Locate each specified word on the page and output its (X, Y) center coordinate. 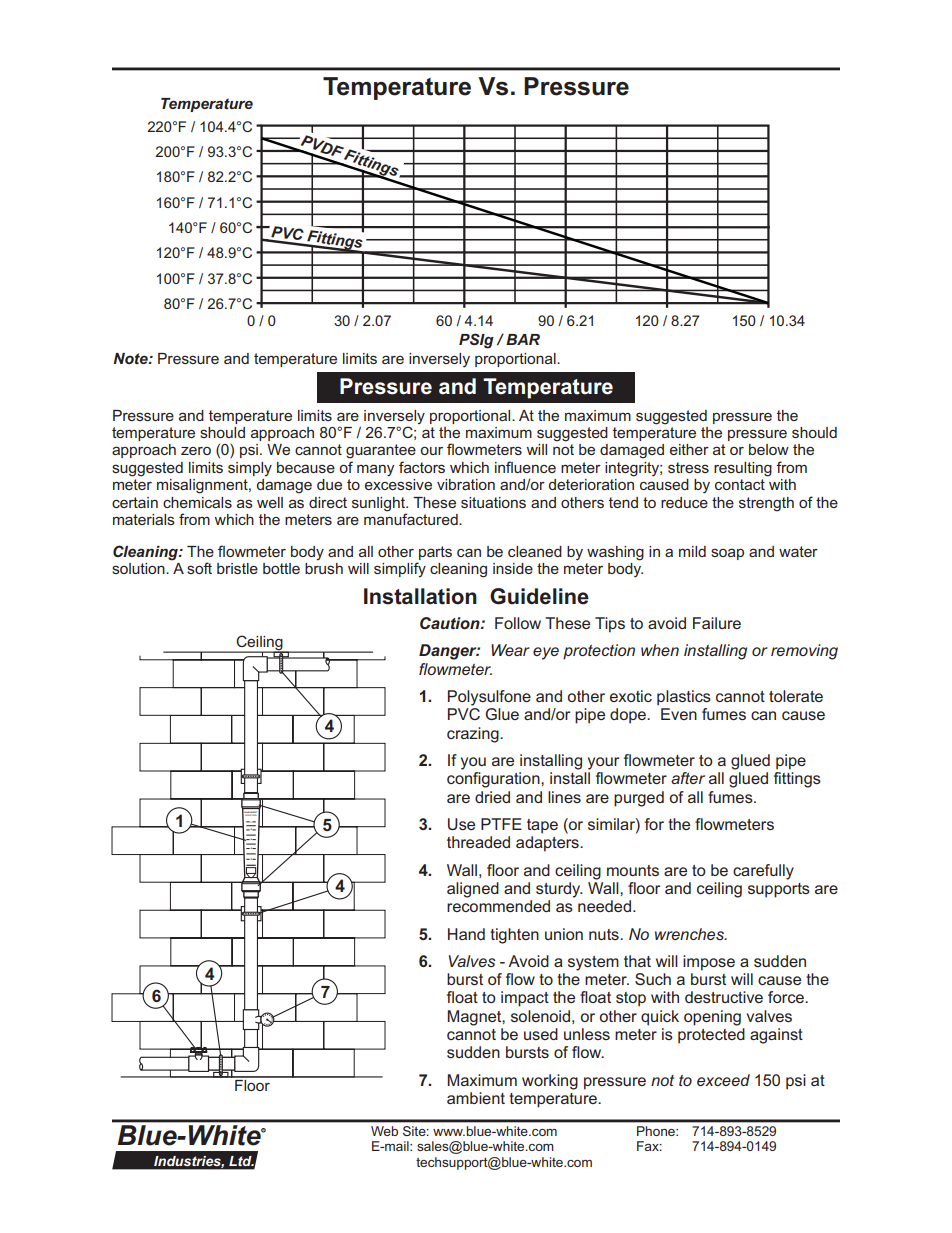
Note (131, 358)
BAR (523, 339)
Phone (657, 1131)
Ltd (241, 1161)
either (689, 449)
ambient (476, 1098)
